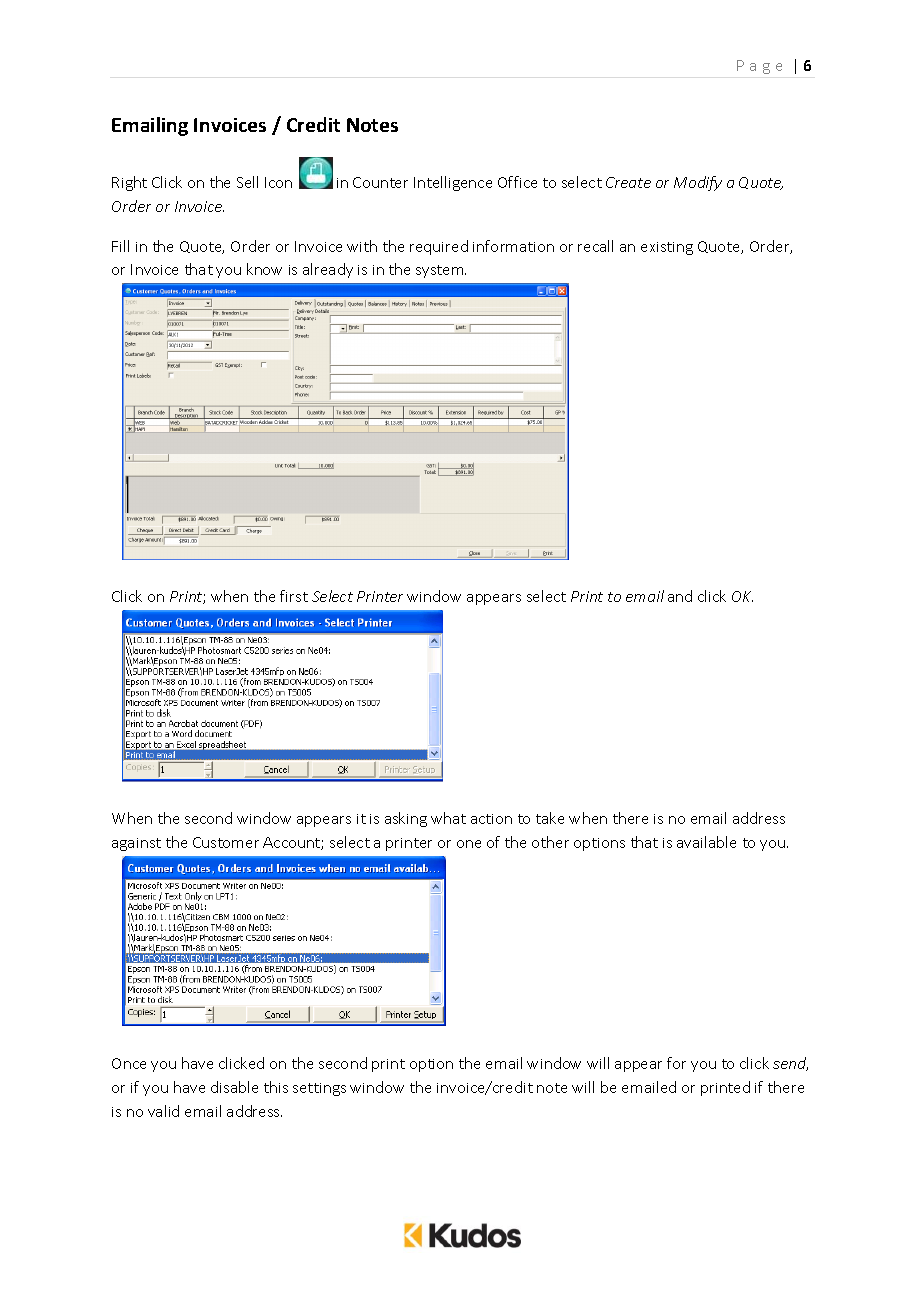 The height and width of the page is (1308, 924). I want to click on Sell, so click(247, 182).
